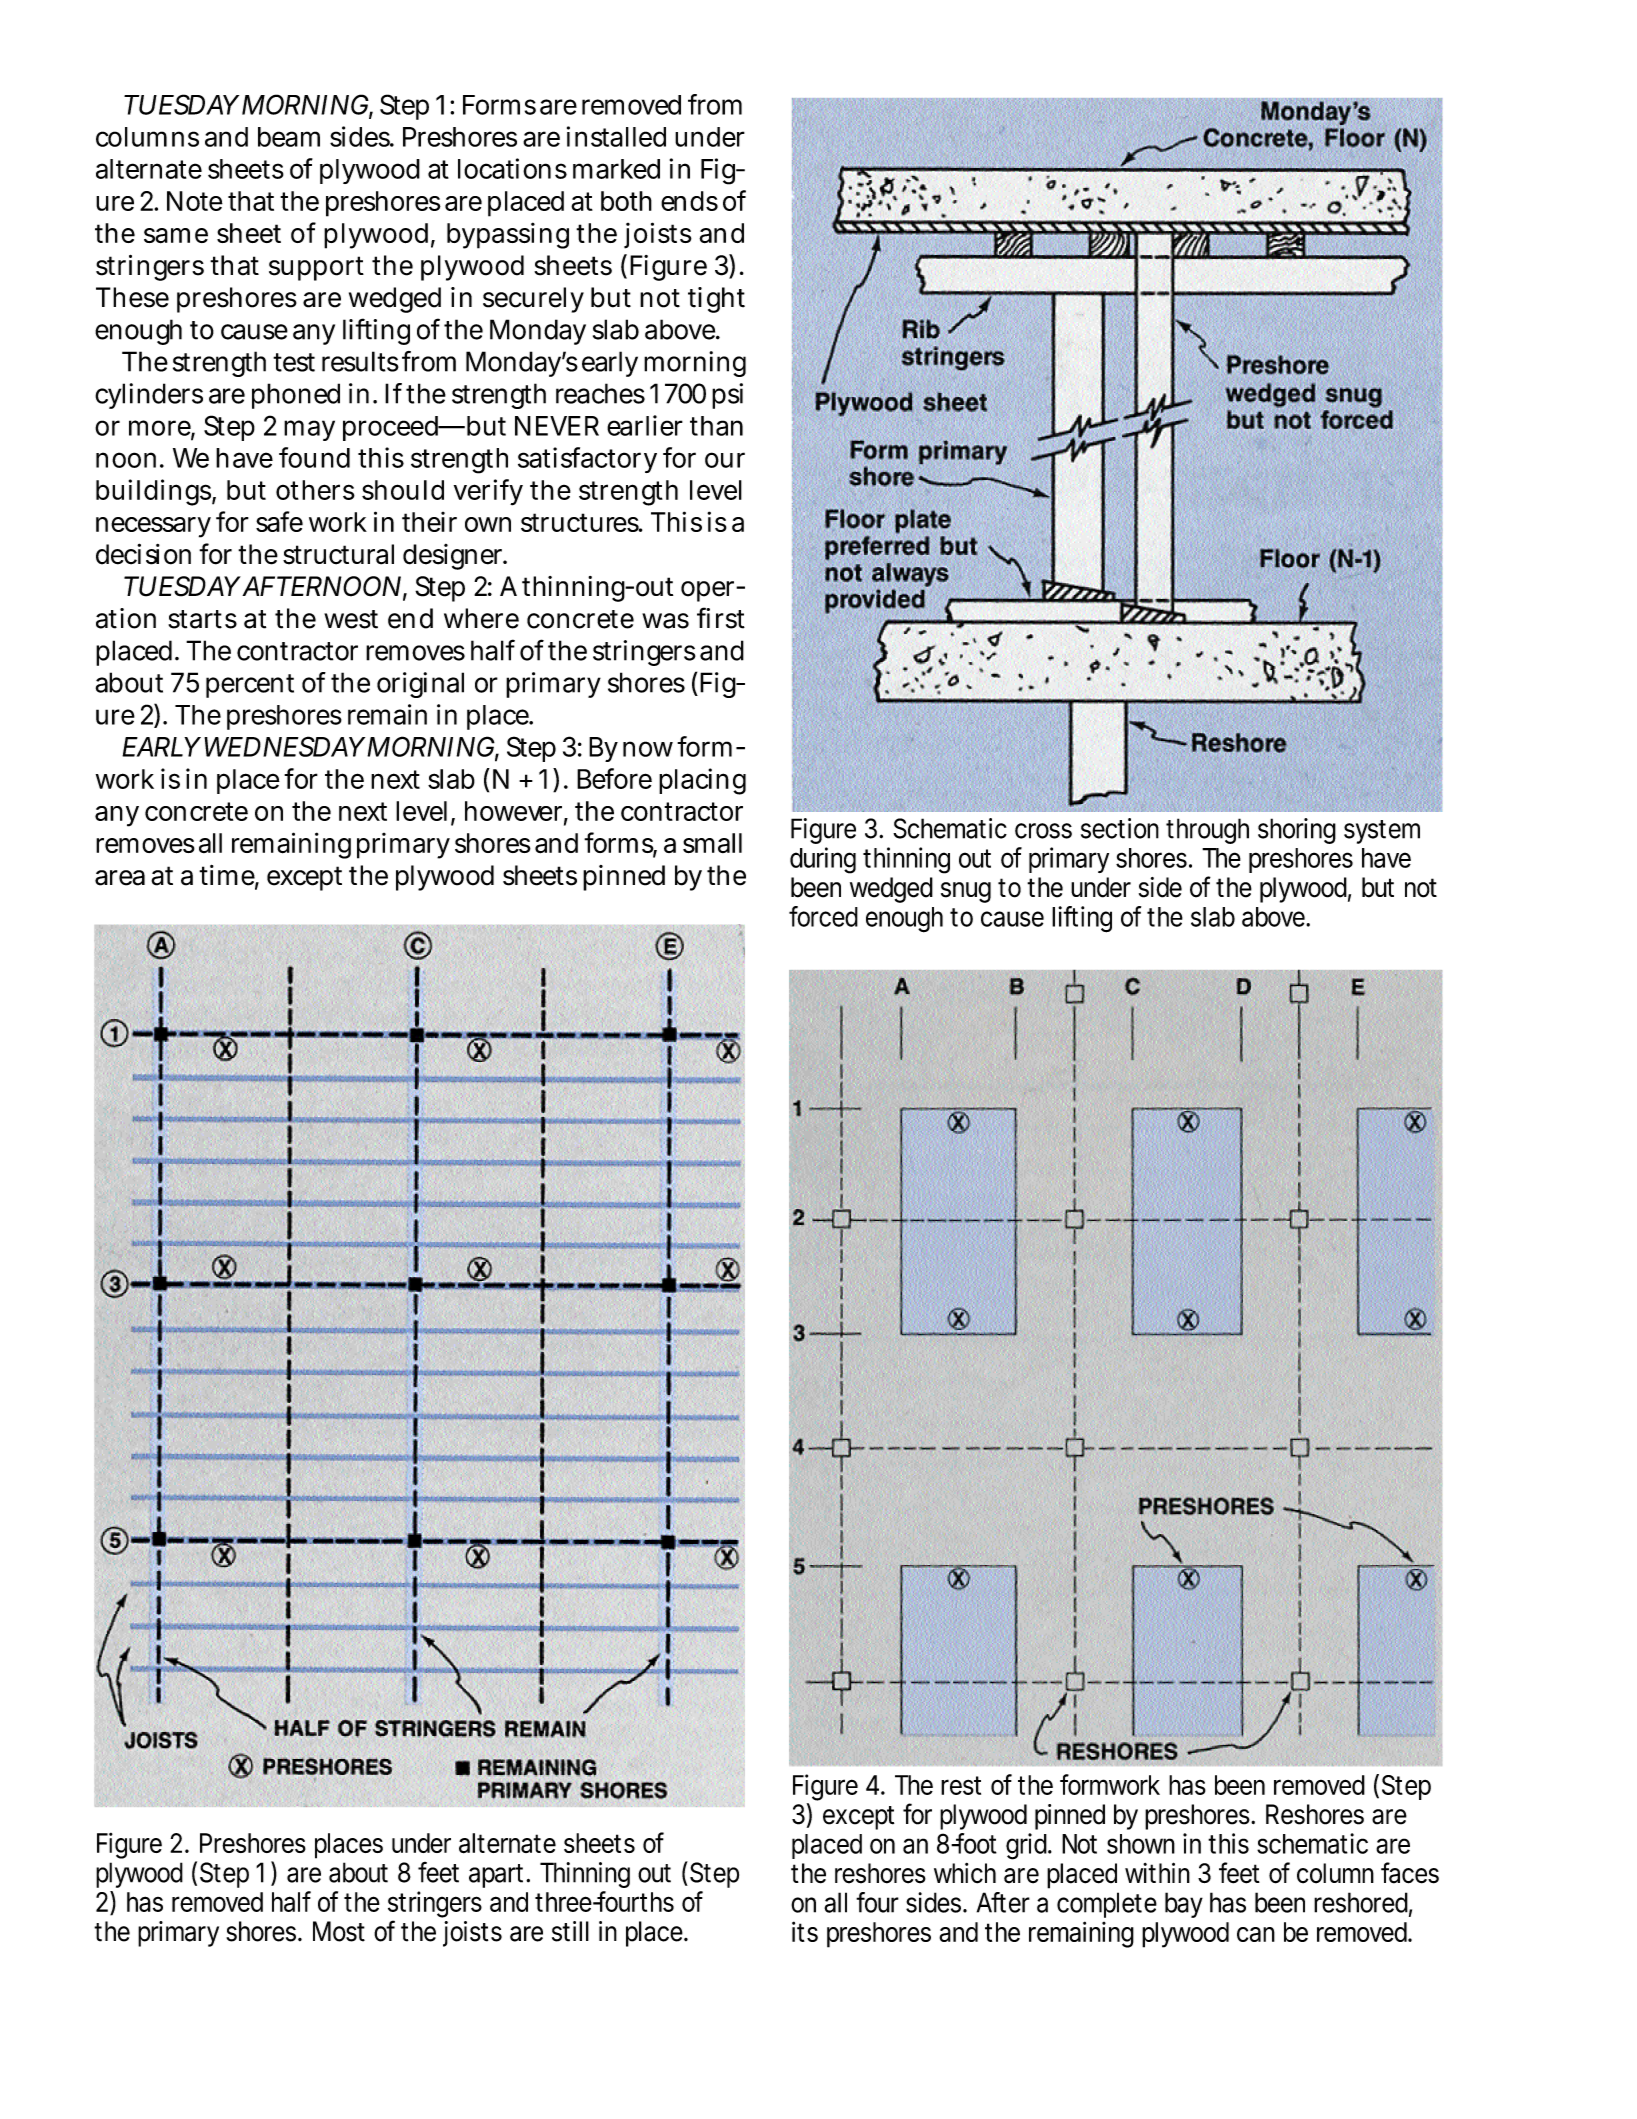  Describe the element at coordinates (351, 619) in the document. I see `west` at that location.
